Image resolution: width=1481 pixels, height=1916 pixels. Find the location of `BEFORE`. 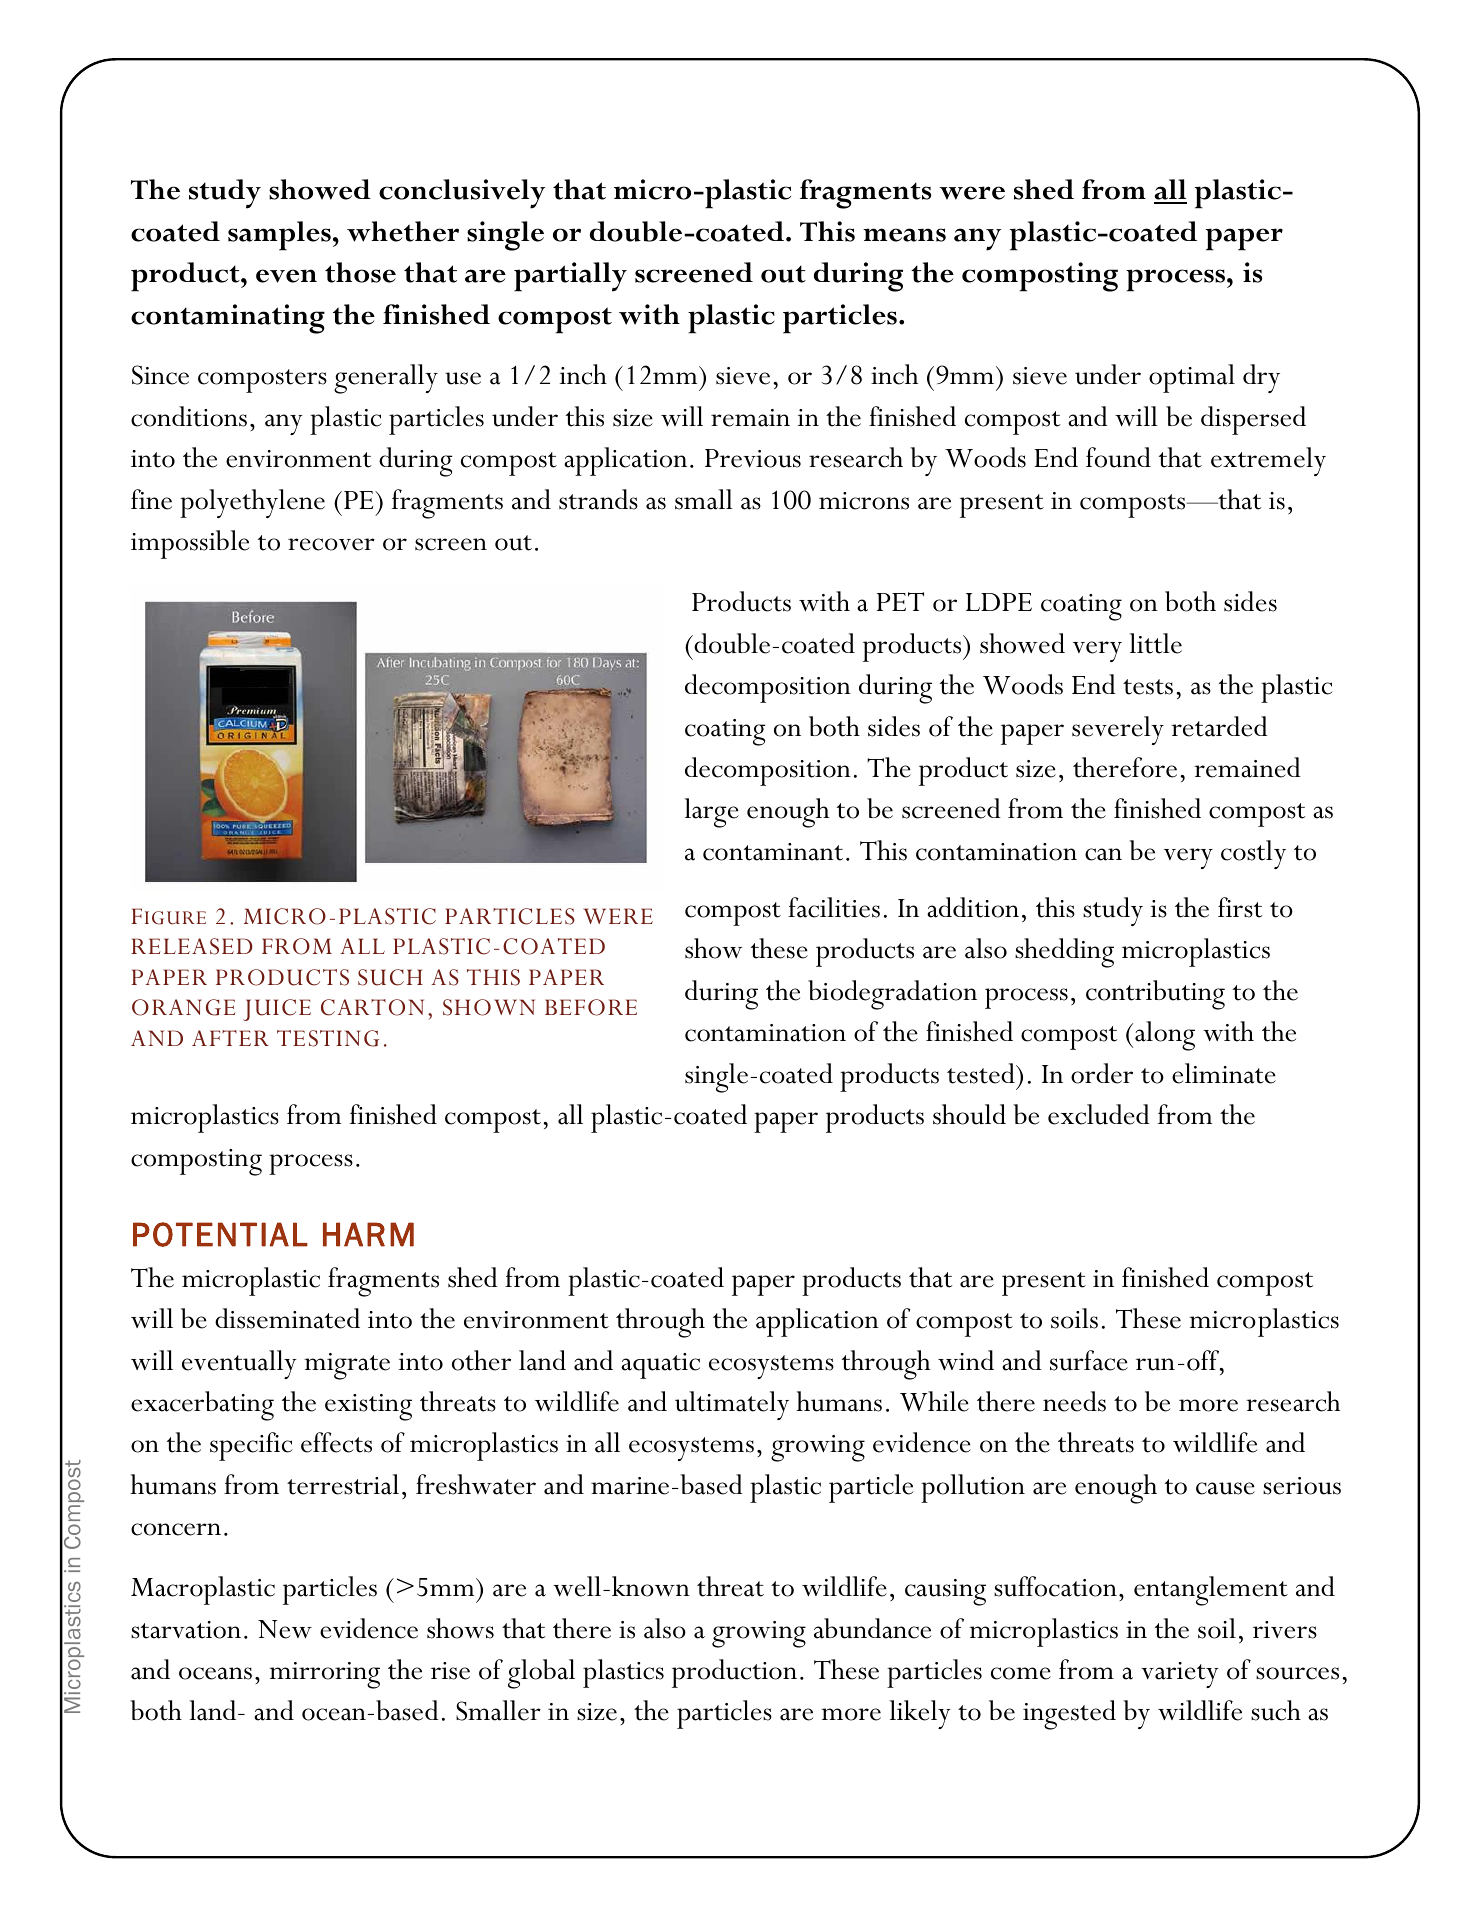

BEFORE is located at coordinates (591, 1007).
